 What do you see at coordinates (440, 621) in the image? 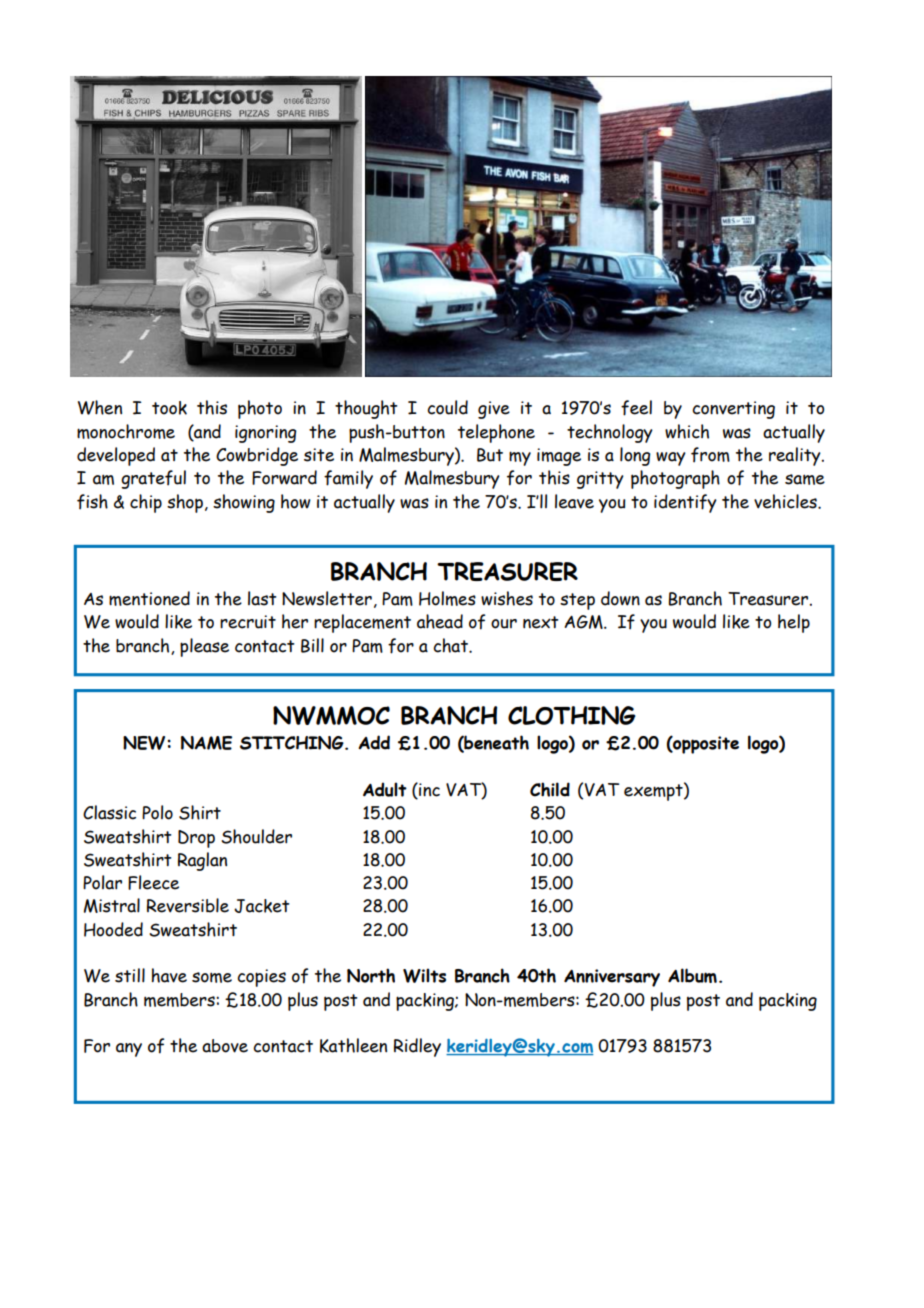
I see `ahead` at bounding box center [440, 621].
